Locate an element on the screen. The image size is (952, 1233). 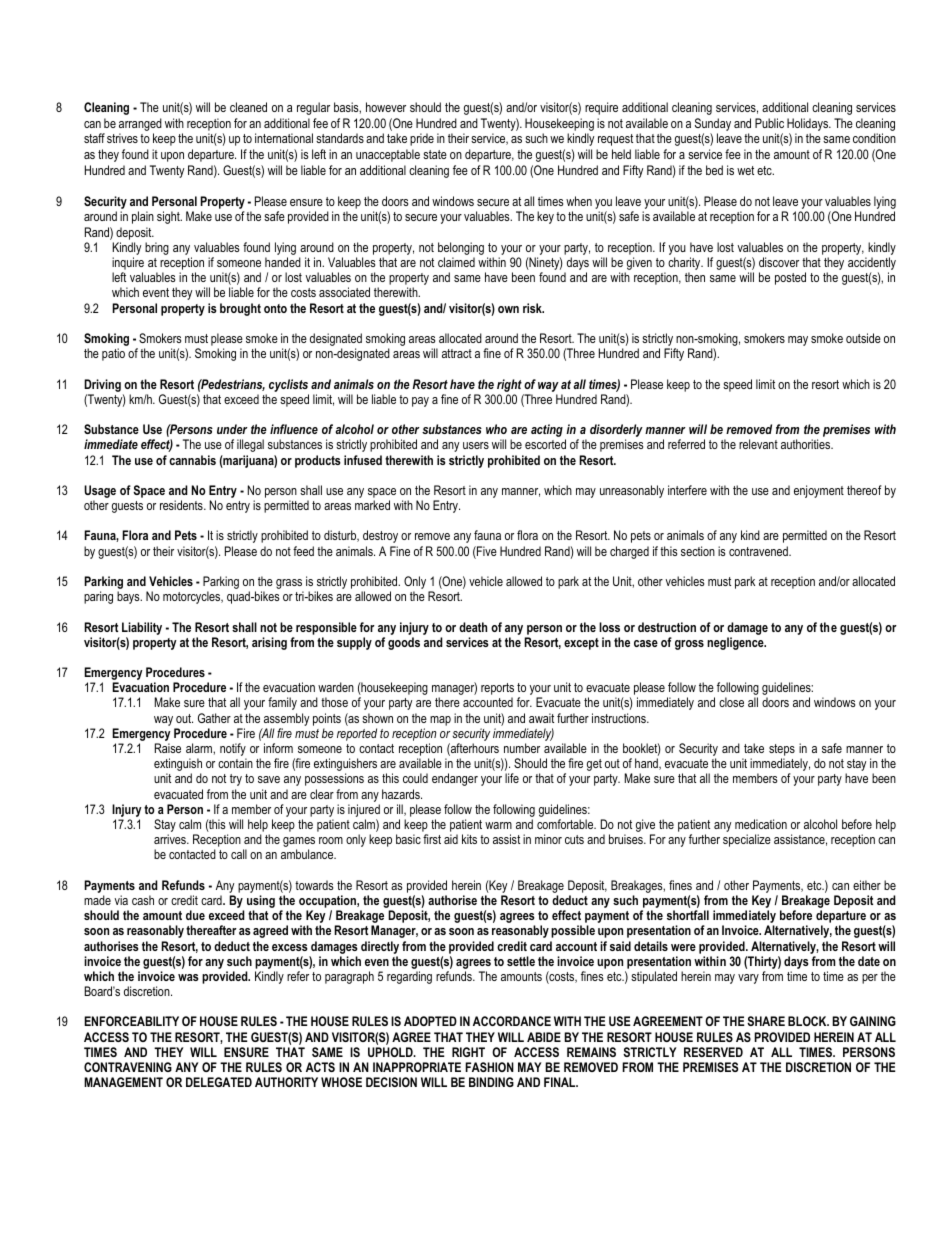
death is located at coordinates (473, 627).
